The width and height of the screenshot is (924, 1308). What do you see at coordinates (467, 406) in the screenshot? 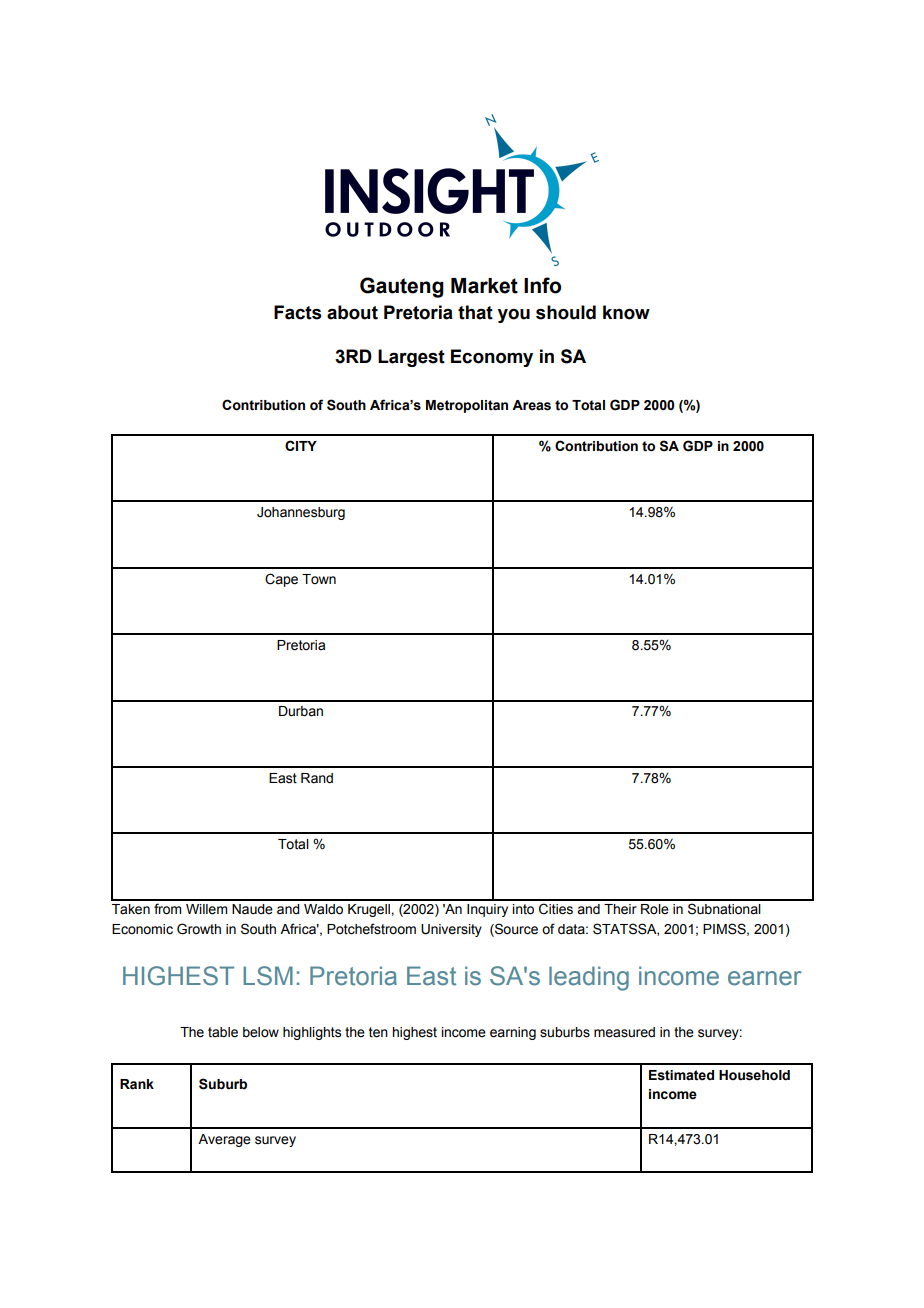
I see `Metropolitan` at bounding box center [467, 406].
